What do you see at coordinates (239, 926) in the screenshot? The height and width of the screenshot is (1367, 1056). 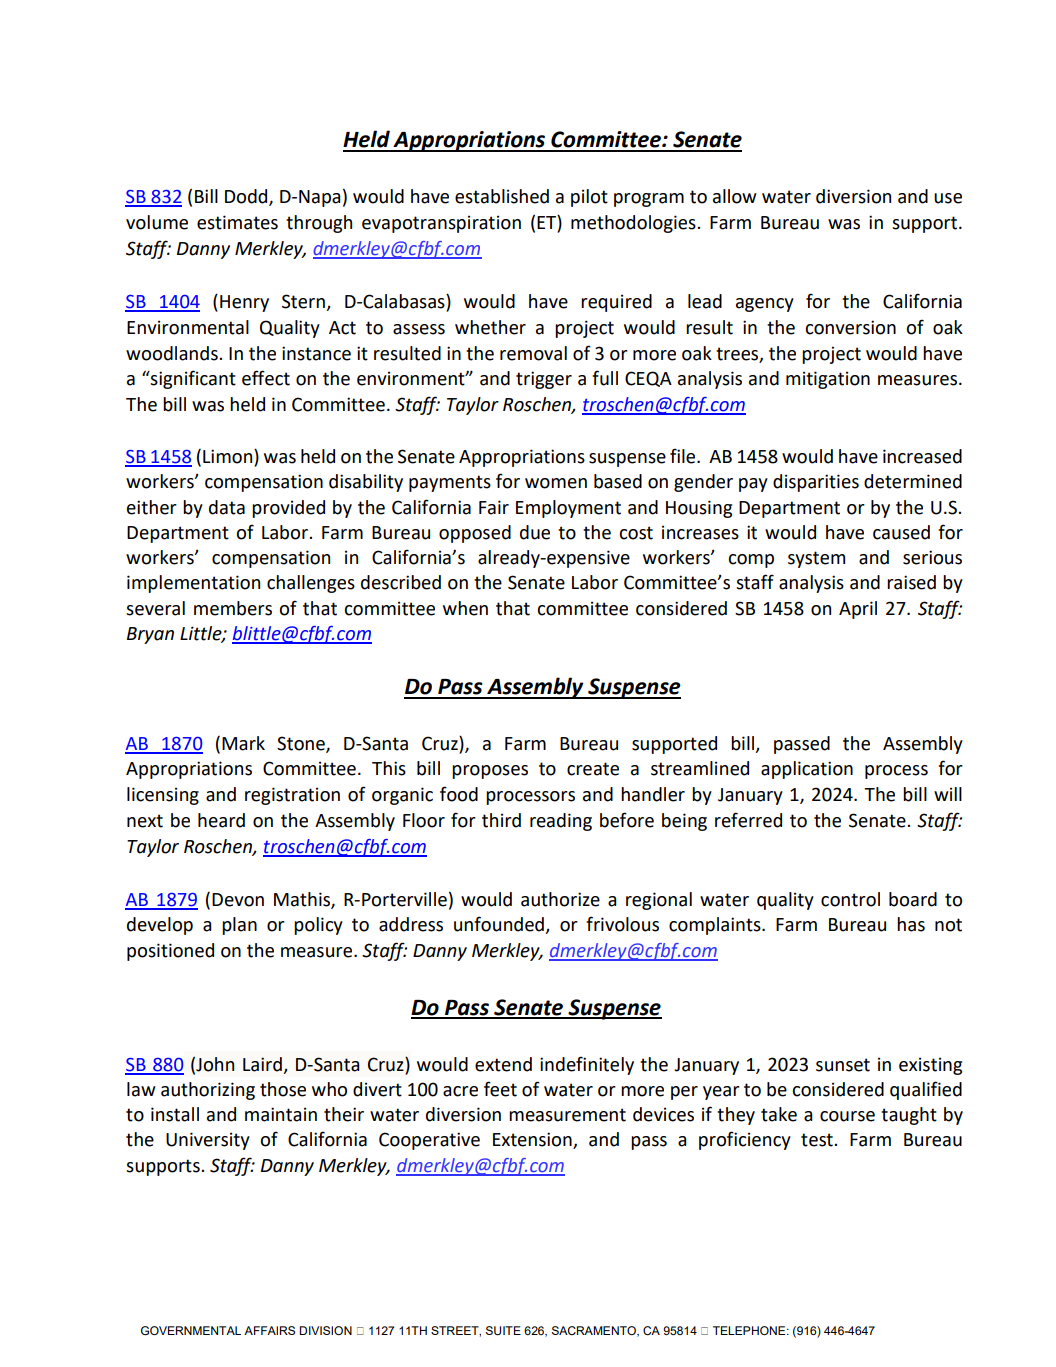 I see `plan` at bounding box center [239, 926].
